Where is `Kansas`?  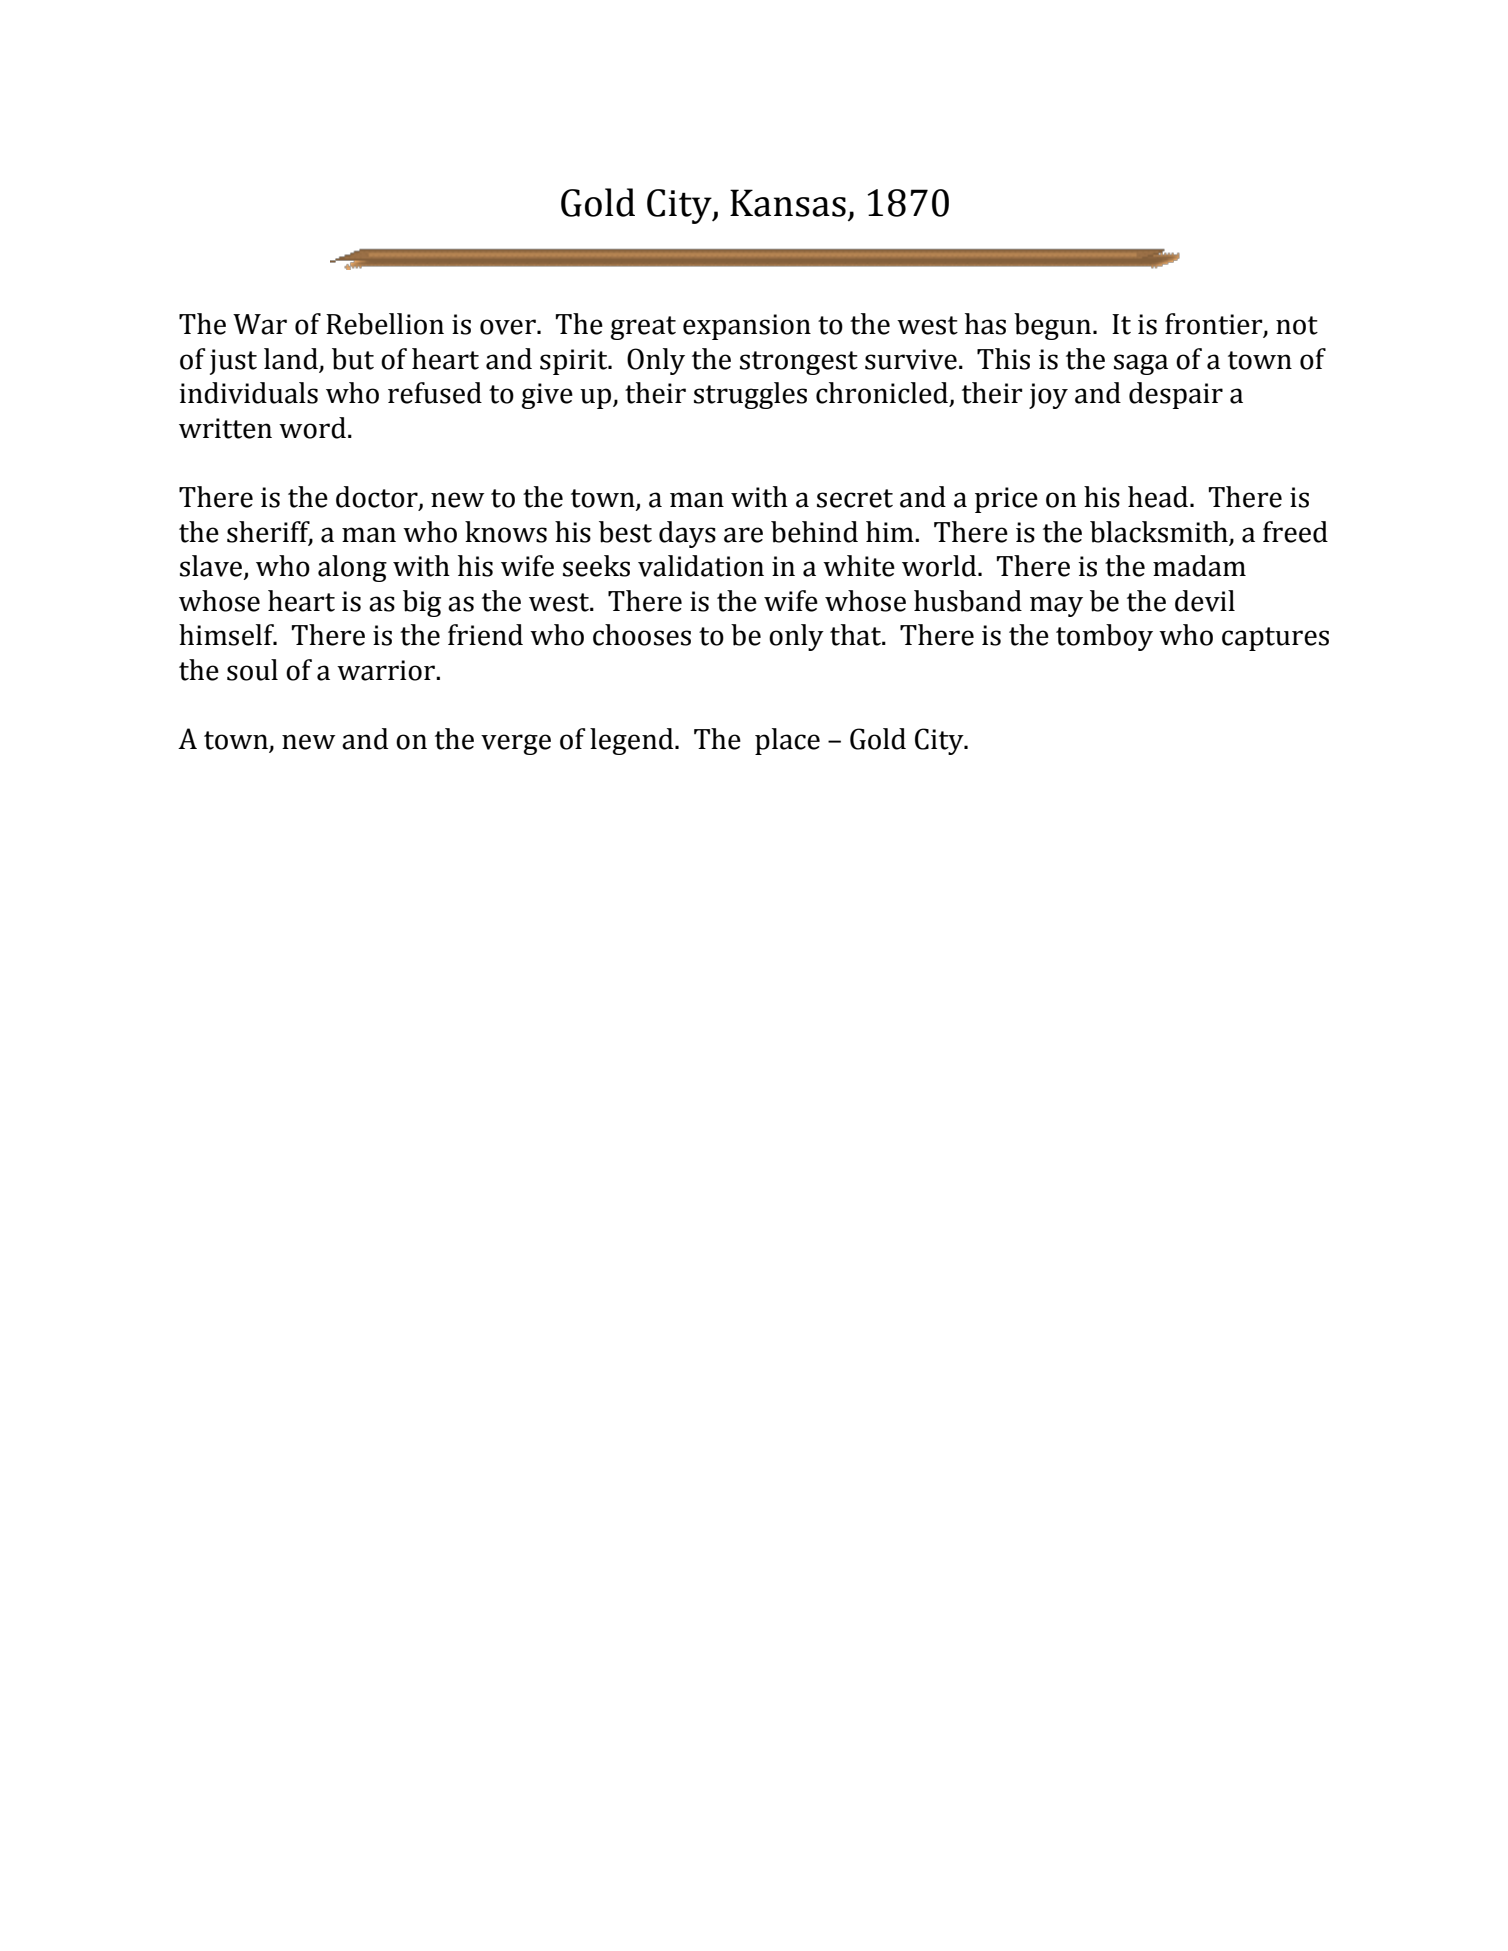
Kansas is located at coordinates (788, 203).
